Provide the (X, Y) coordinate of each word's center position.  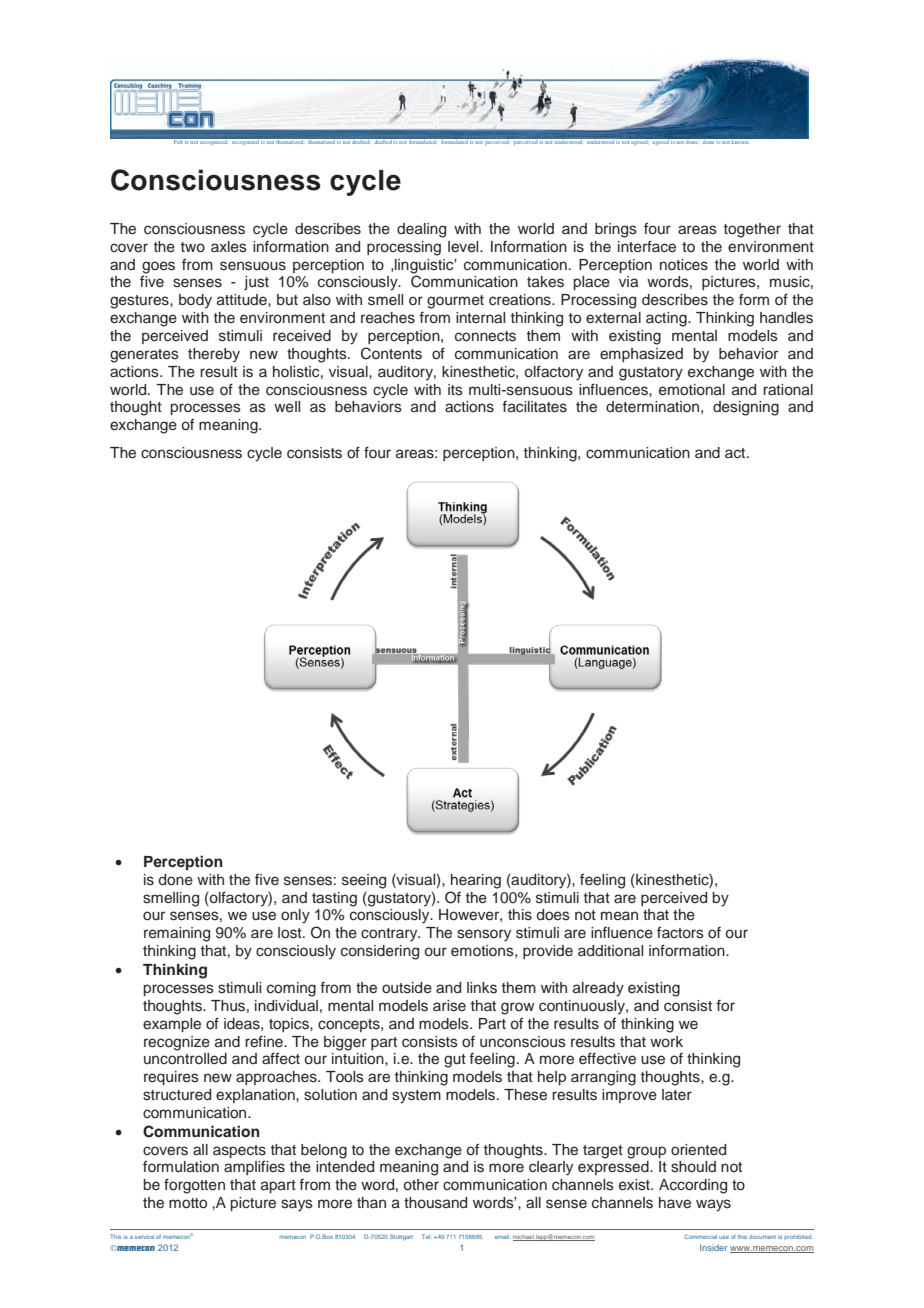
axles (229, 247)
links (482, 988)
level (464, 247)
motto (188, 1203)
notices (684, 265)
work (666, 1042)
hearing (476, 881)
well (287, 407)
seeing (364, 881)
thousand (435, 1203)
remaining (177, 934)
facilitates (534, 407)
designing (746, 408)
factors (680, 932)
